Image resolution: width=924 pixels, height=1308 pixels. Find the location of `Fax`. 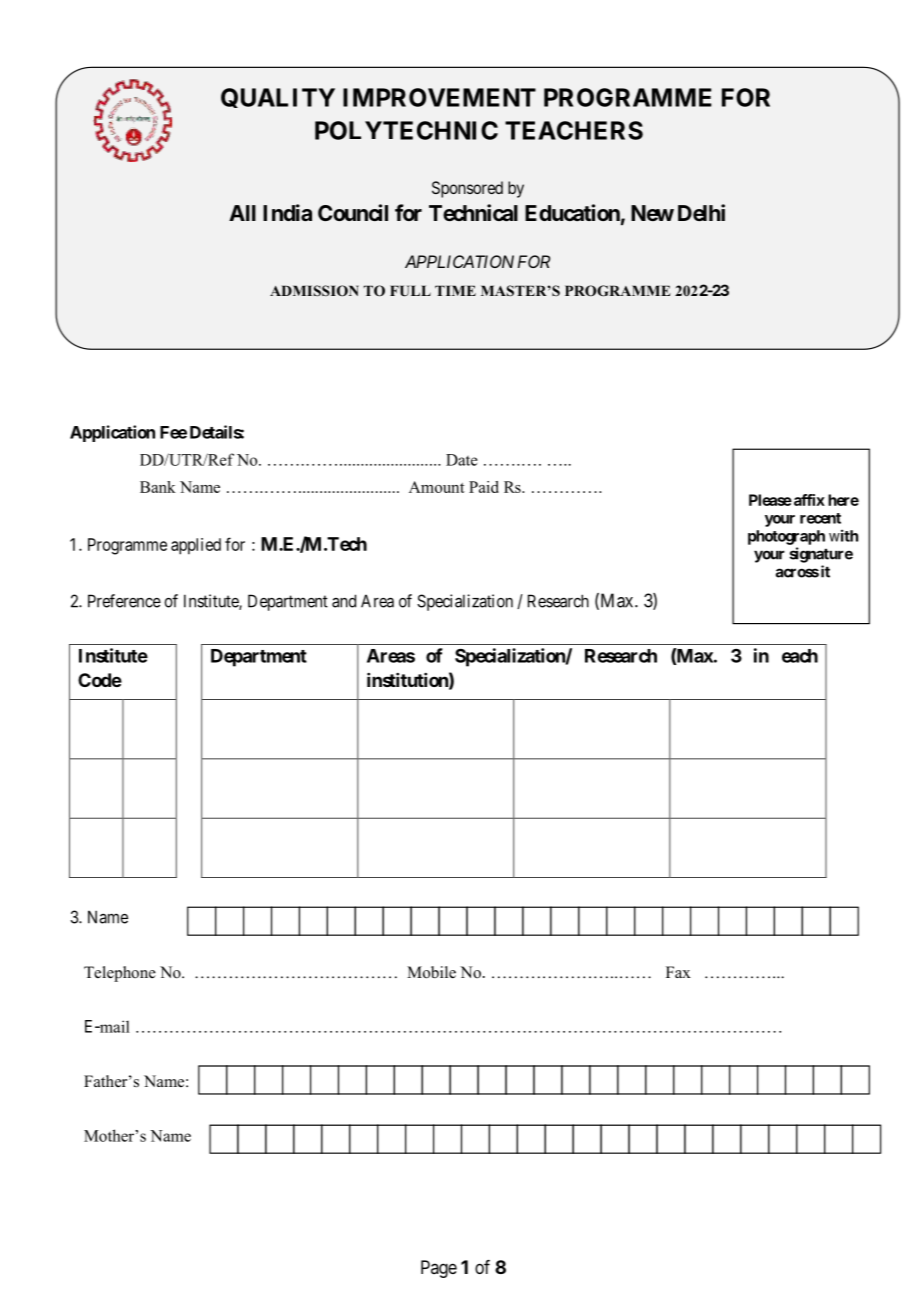

Fax is located at coordinates (678, 972).
